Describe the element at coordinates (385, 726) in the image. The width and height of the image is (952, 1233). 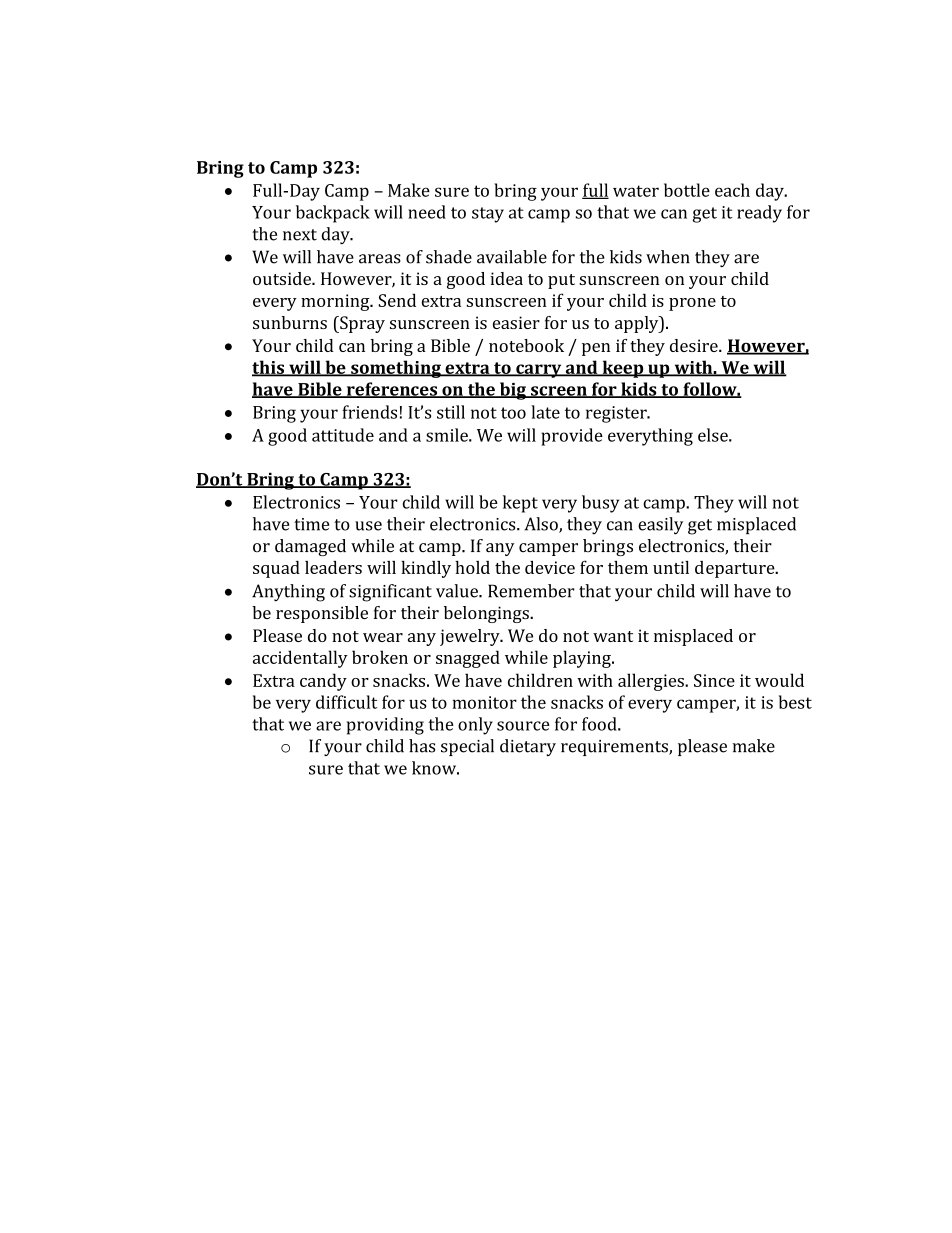
I see `providing` at that location.
